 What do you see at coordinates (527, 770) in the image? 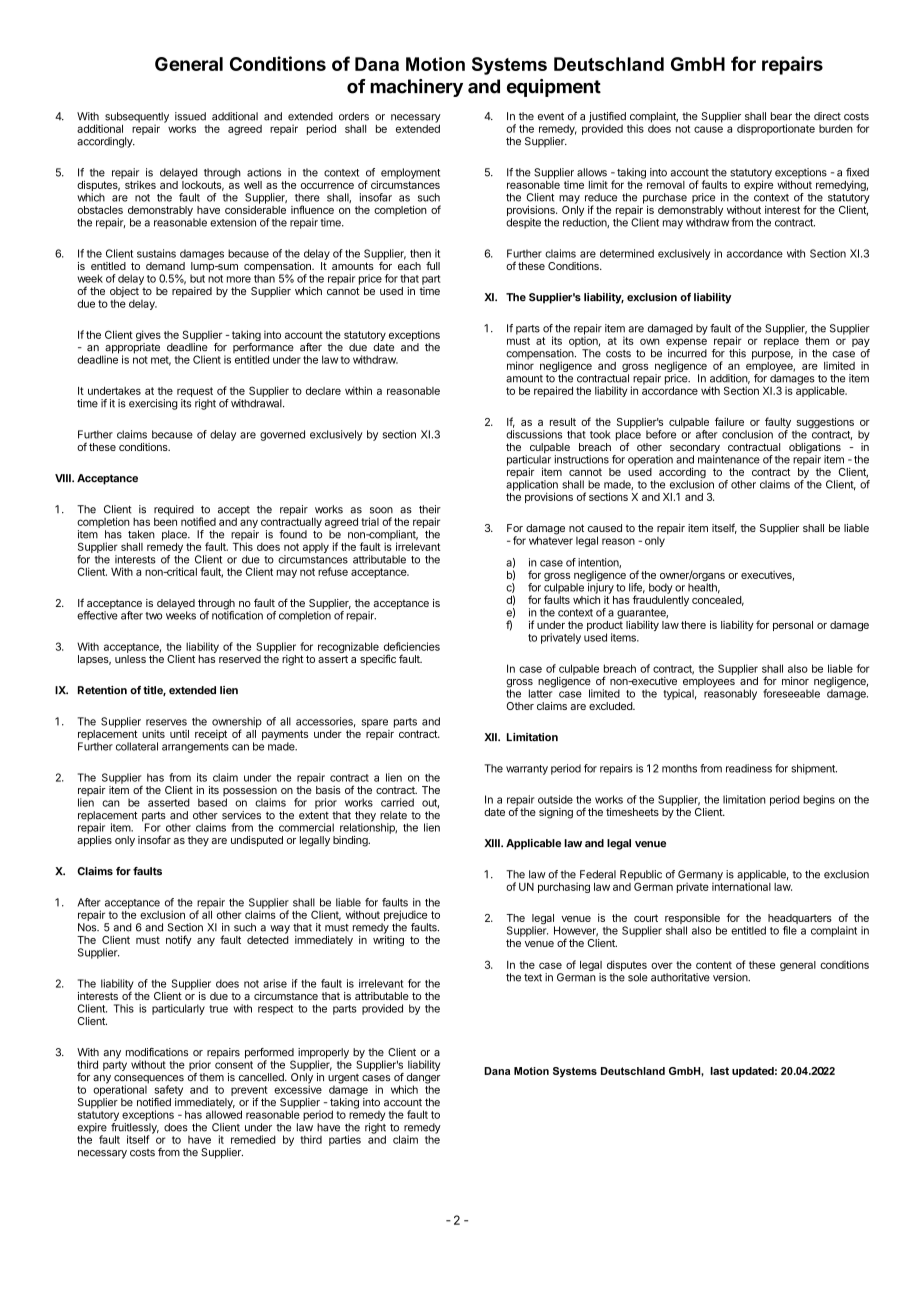
I see `warranty` at bounding box center [527, 770].
